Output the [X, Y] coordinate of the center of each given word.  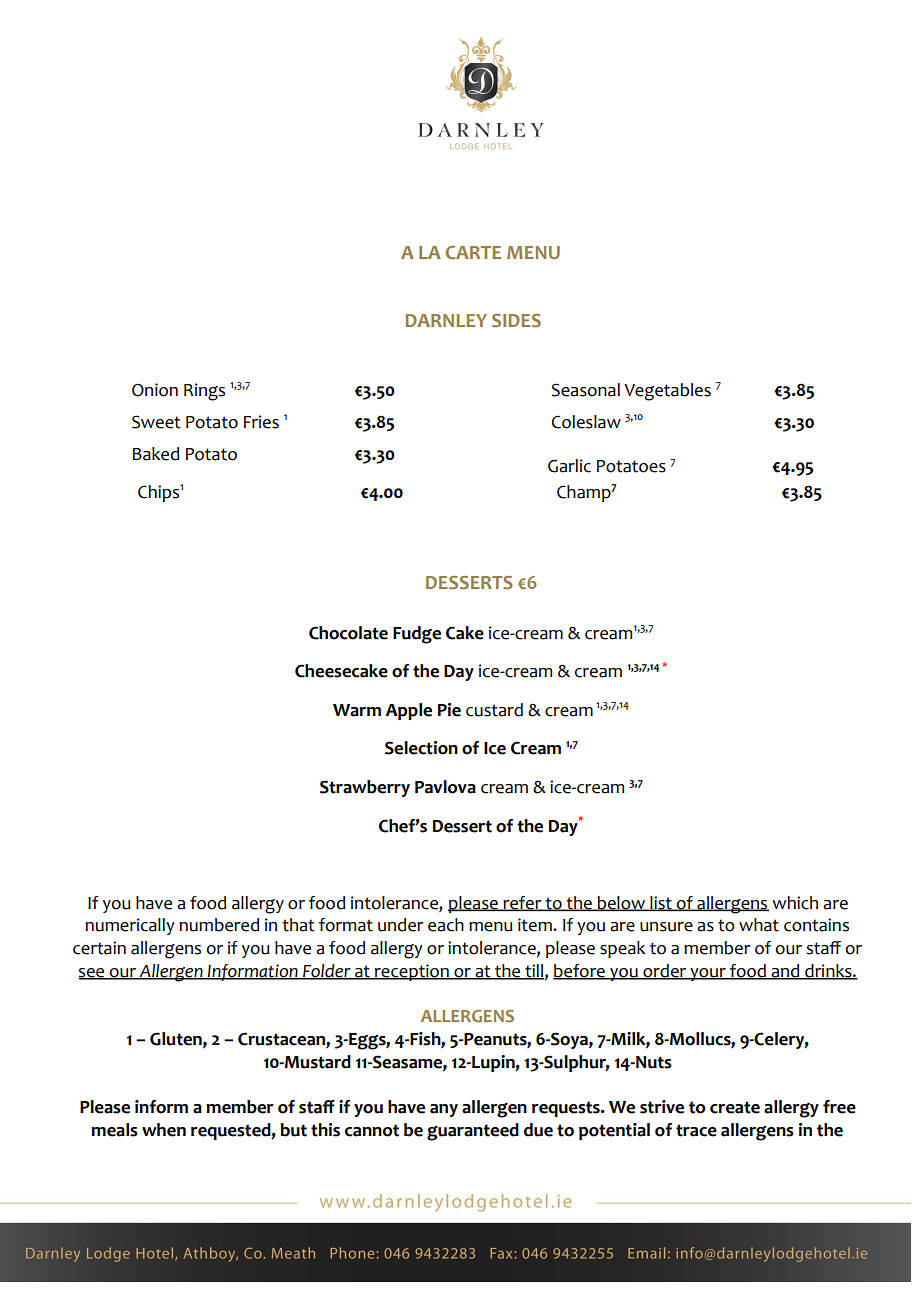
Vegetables [667, 392]
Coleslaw [586, 422]
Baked [156, 454]
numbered [219, 925]
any [444, 1110]
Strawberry [365, 788]
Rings [204, 392]
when [164, 1130]
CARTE [473, 252]
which [795, 903]
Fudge [417, 635]
